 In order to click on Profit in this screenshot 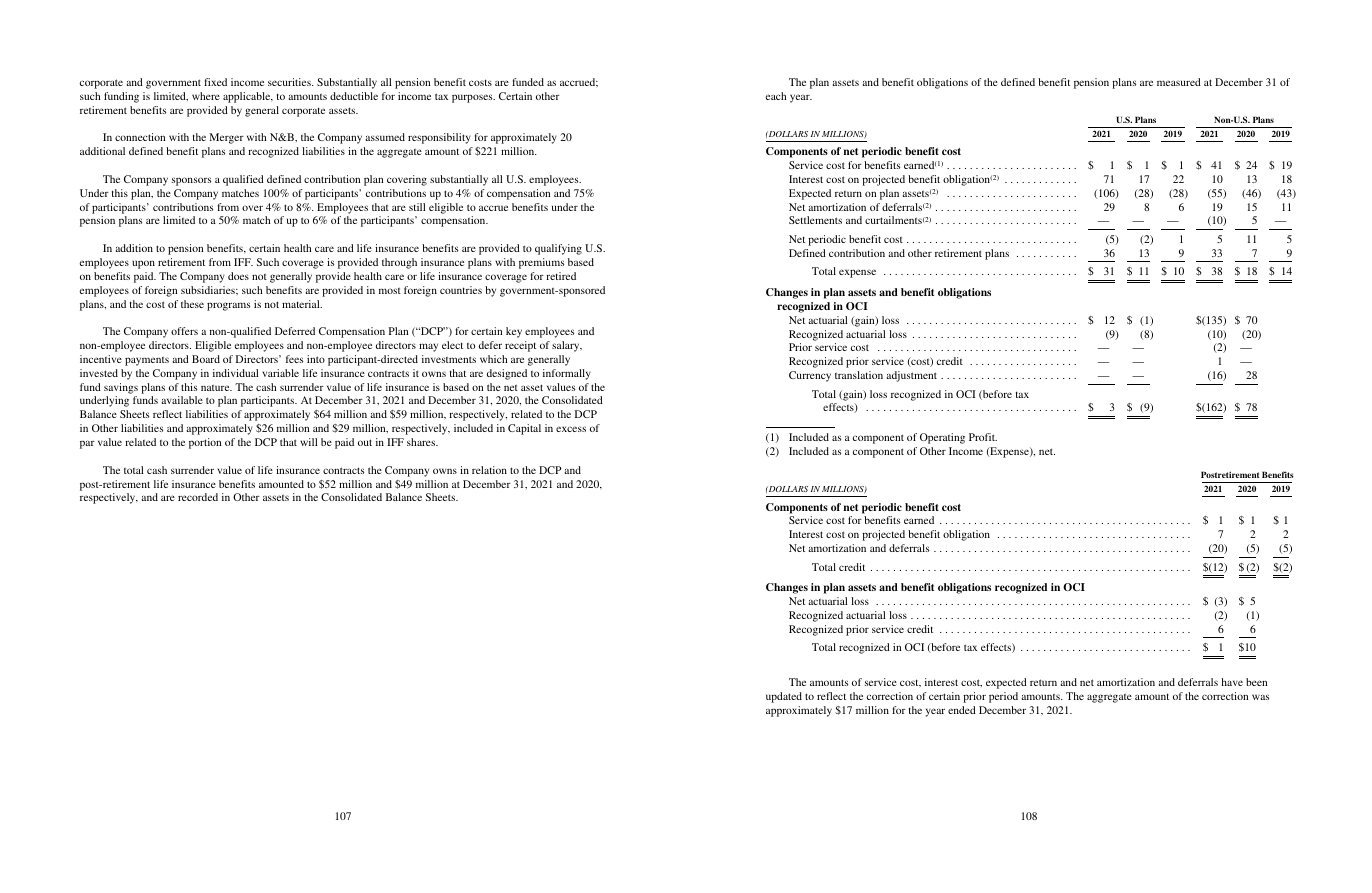, I will do `click(983, 437)`.
